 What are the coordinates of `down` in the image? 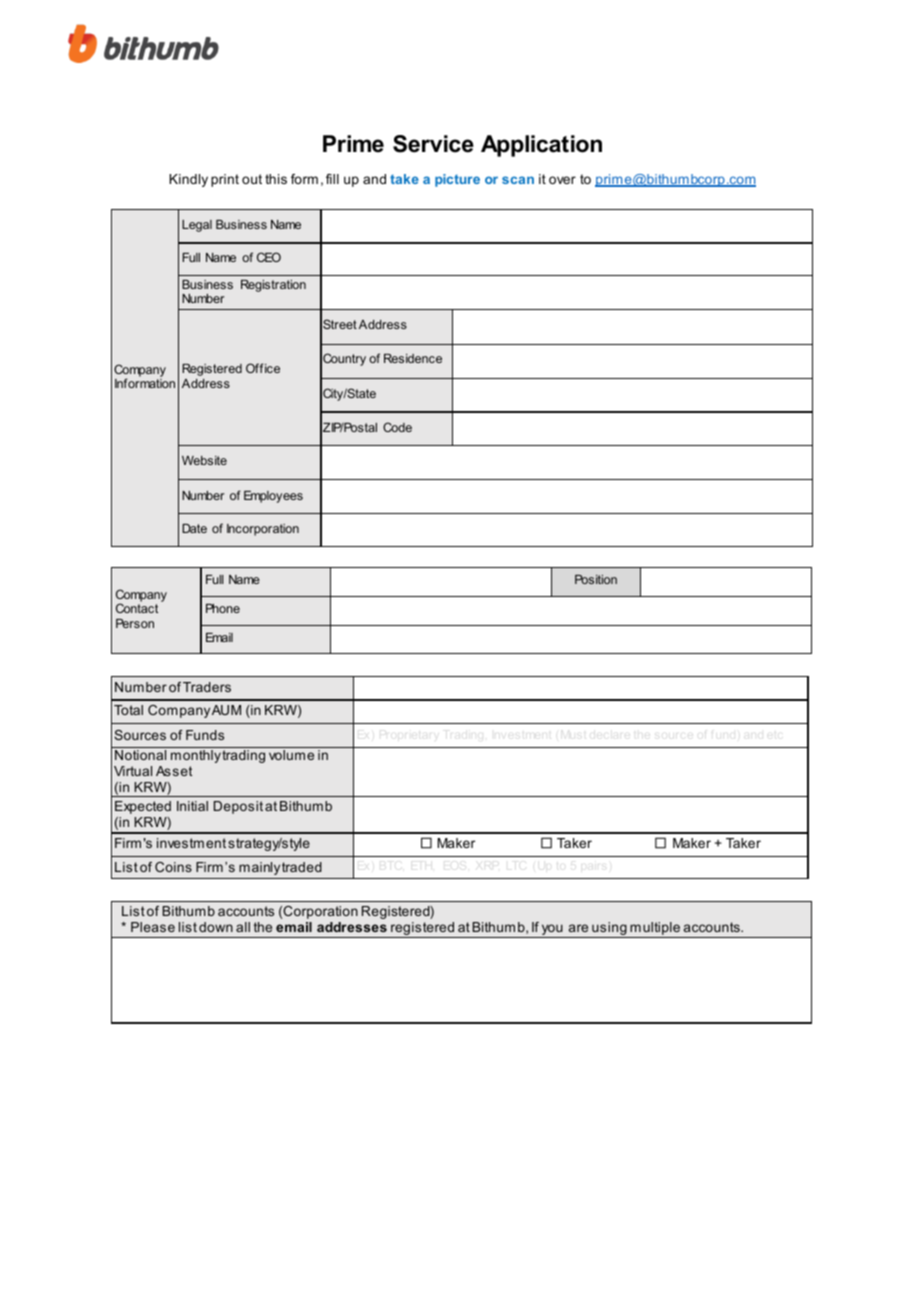 It's located at (216, 927).
